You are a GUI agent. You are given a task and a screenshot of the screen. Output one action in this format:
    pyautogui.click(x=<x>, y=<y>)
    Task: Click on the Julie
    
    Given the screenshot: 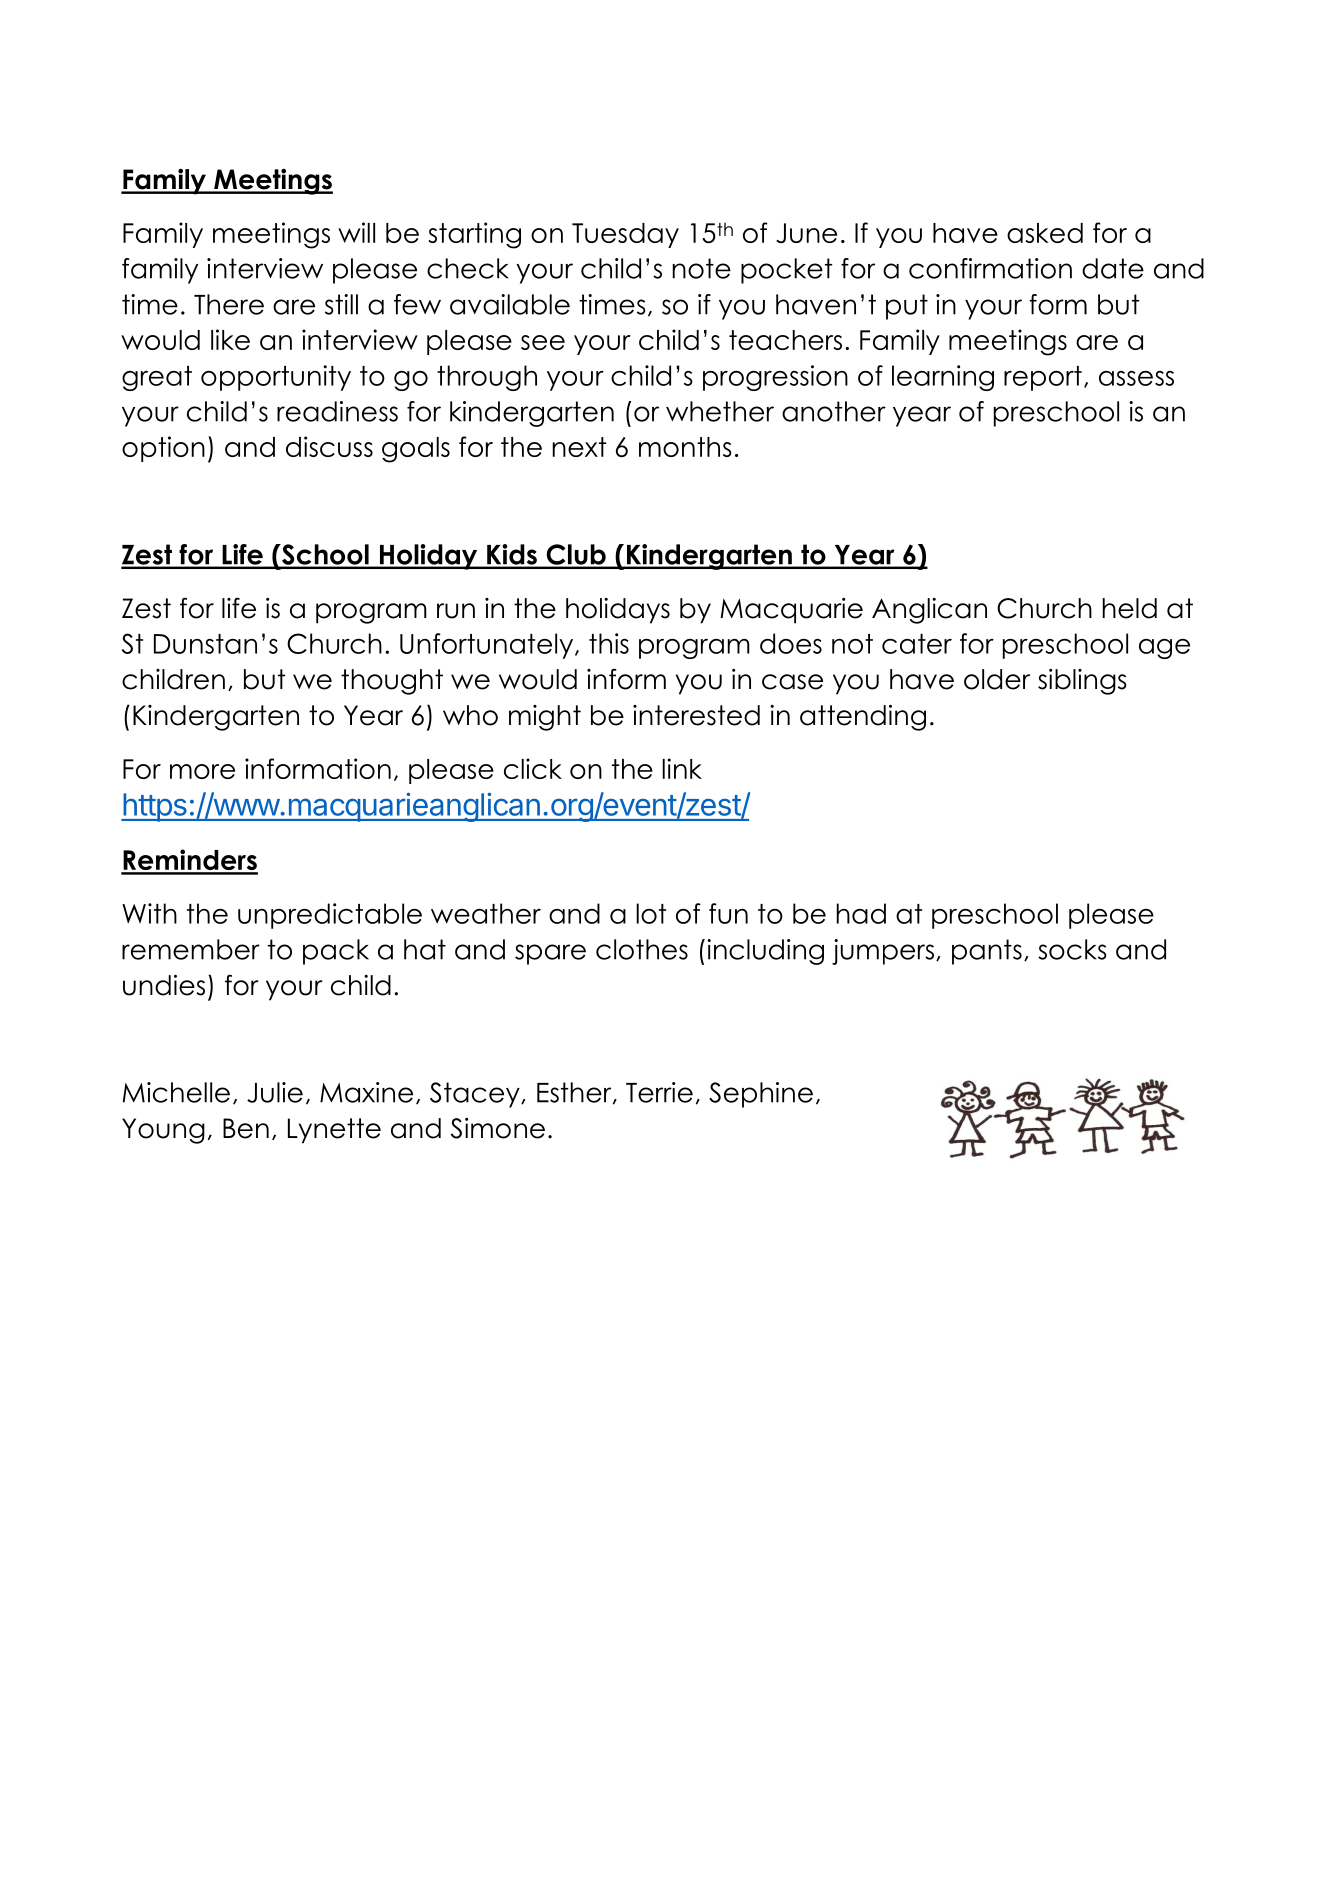 What is the action you would take?
    pyautogui.click(x=275, y=1092)
